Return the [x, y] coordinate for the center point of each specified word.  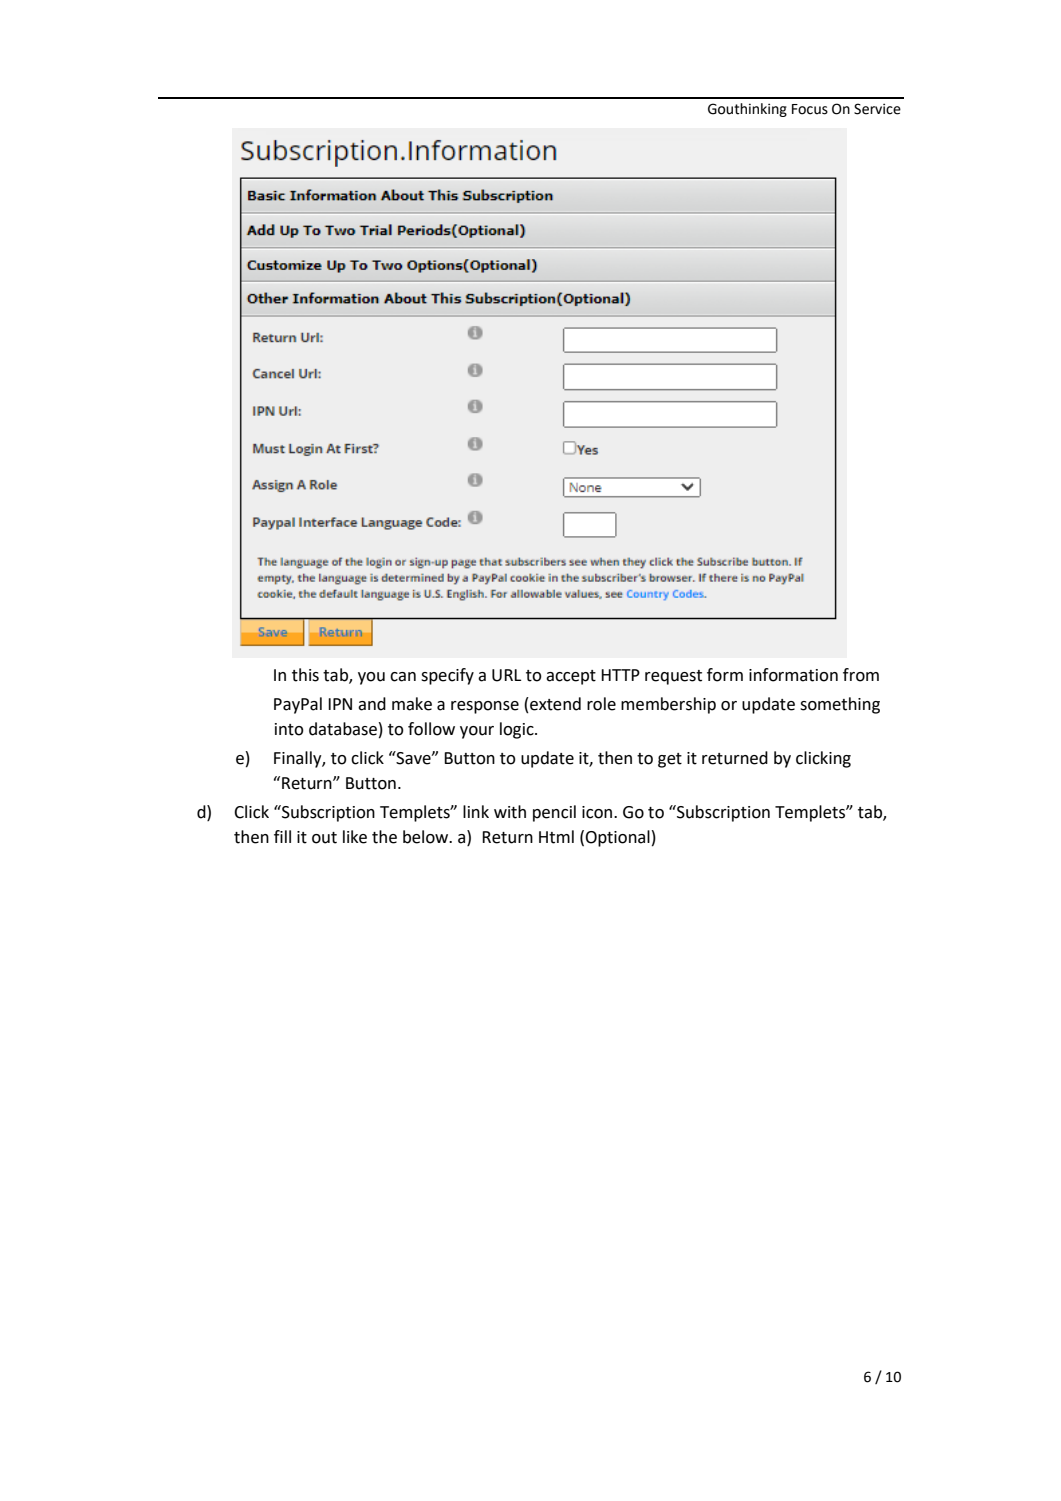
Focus [810, 109]
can [403, 677]
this [305, 675]
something [840, 705]
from [861, 675]
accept [571, 677]
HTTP [620, 675]
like [355, 837]
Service [877, 109]
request [673, 677]
